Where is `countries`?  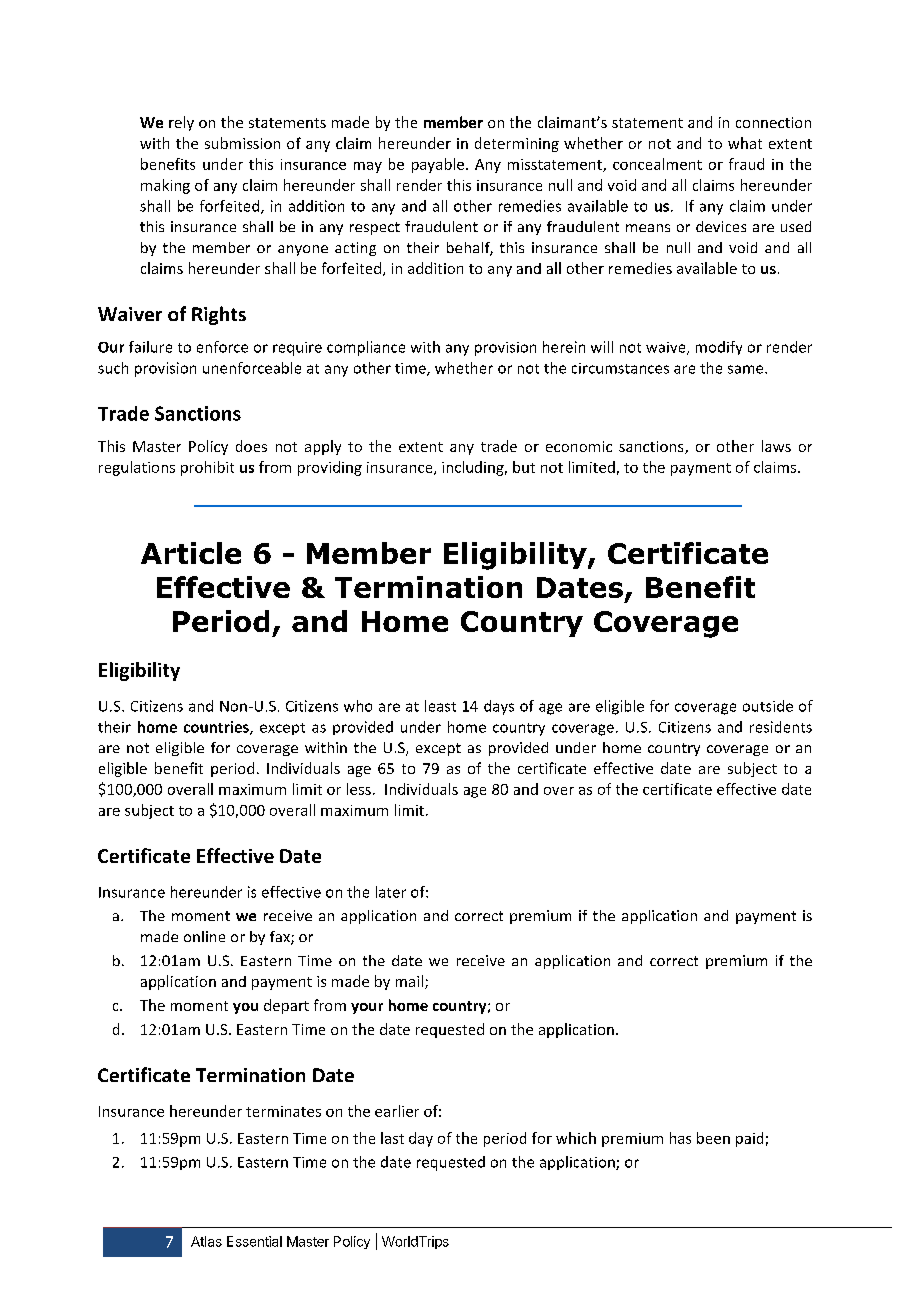 countries is located at coordinates (217, 728).
